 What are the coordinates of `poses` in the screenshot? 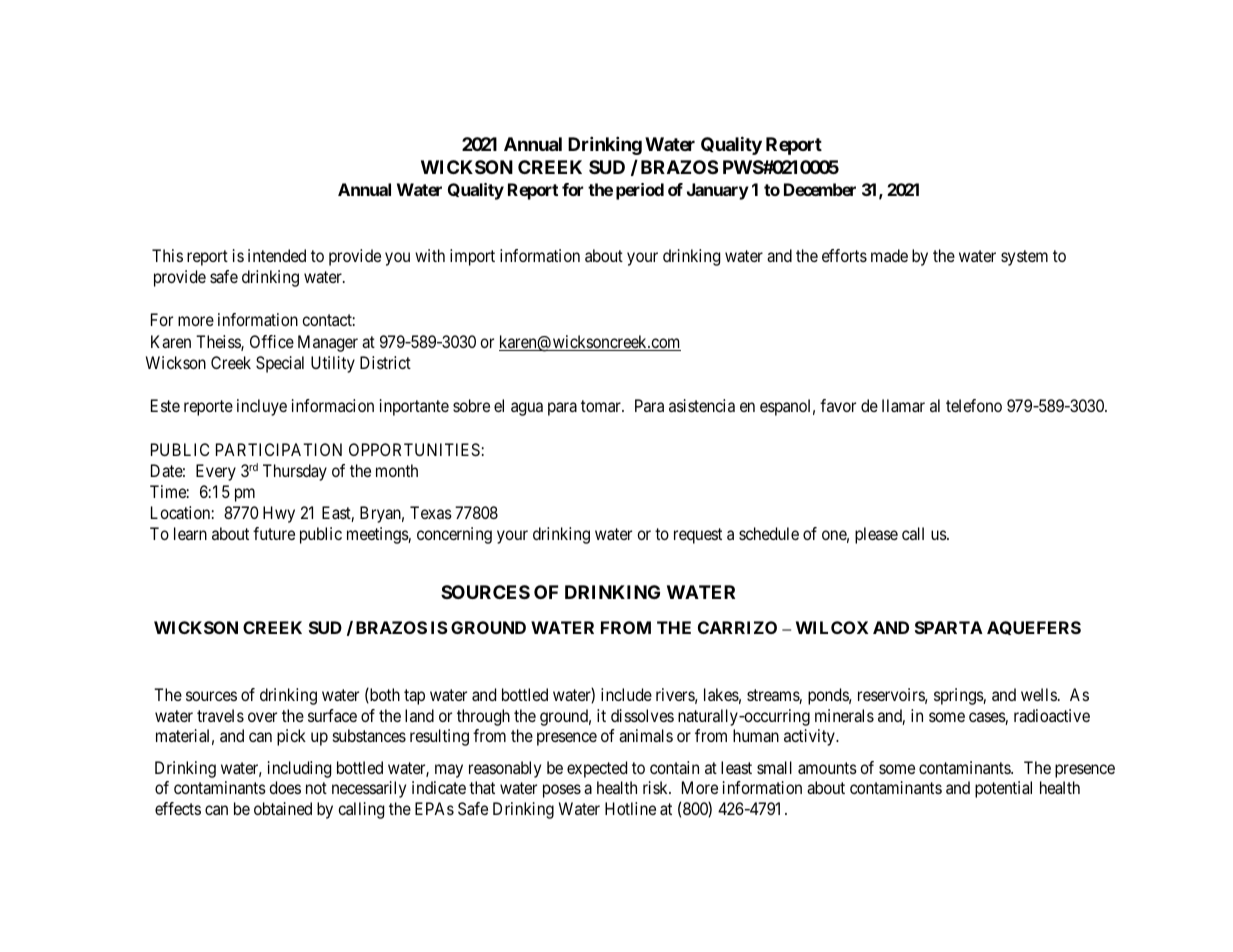 It's located at (562, 791).
